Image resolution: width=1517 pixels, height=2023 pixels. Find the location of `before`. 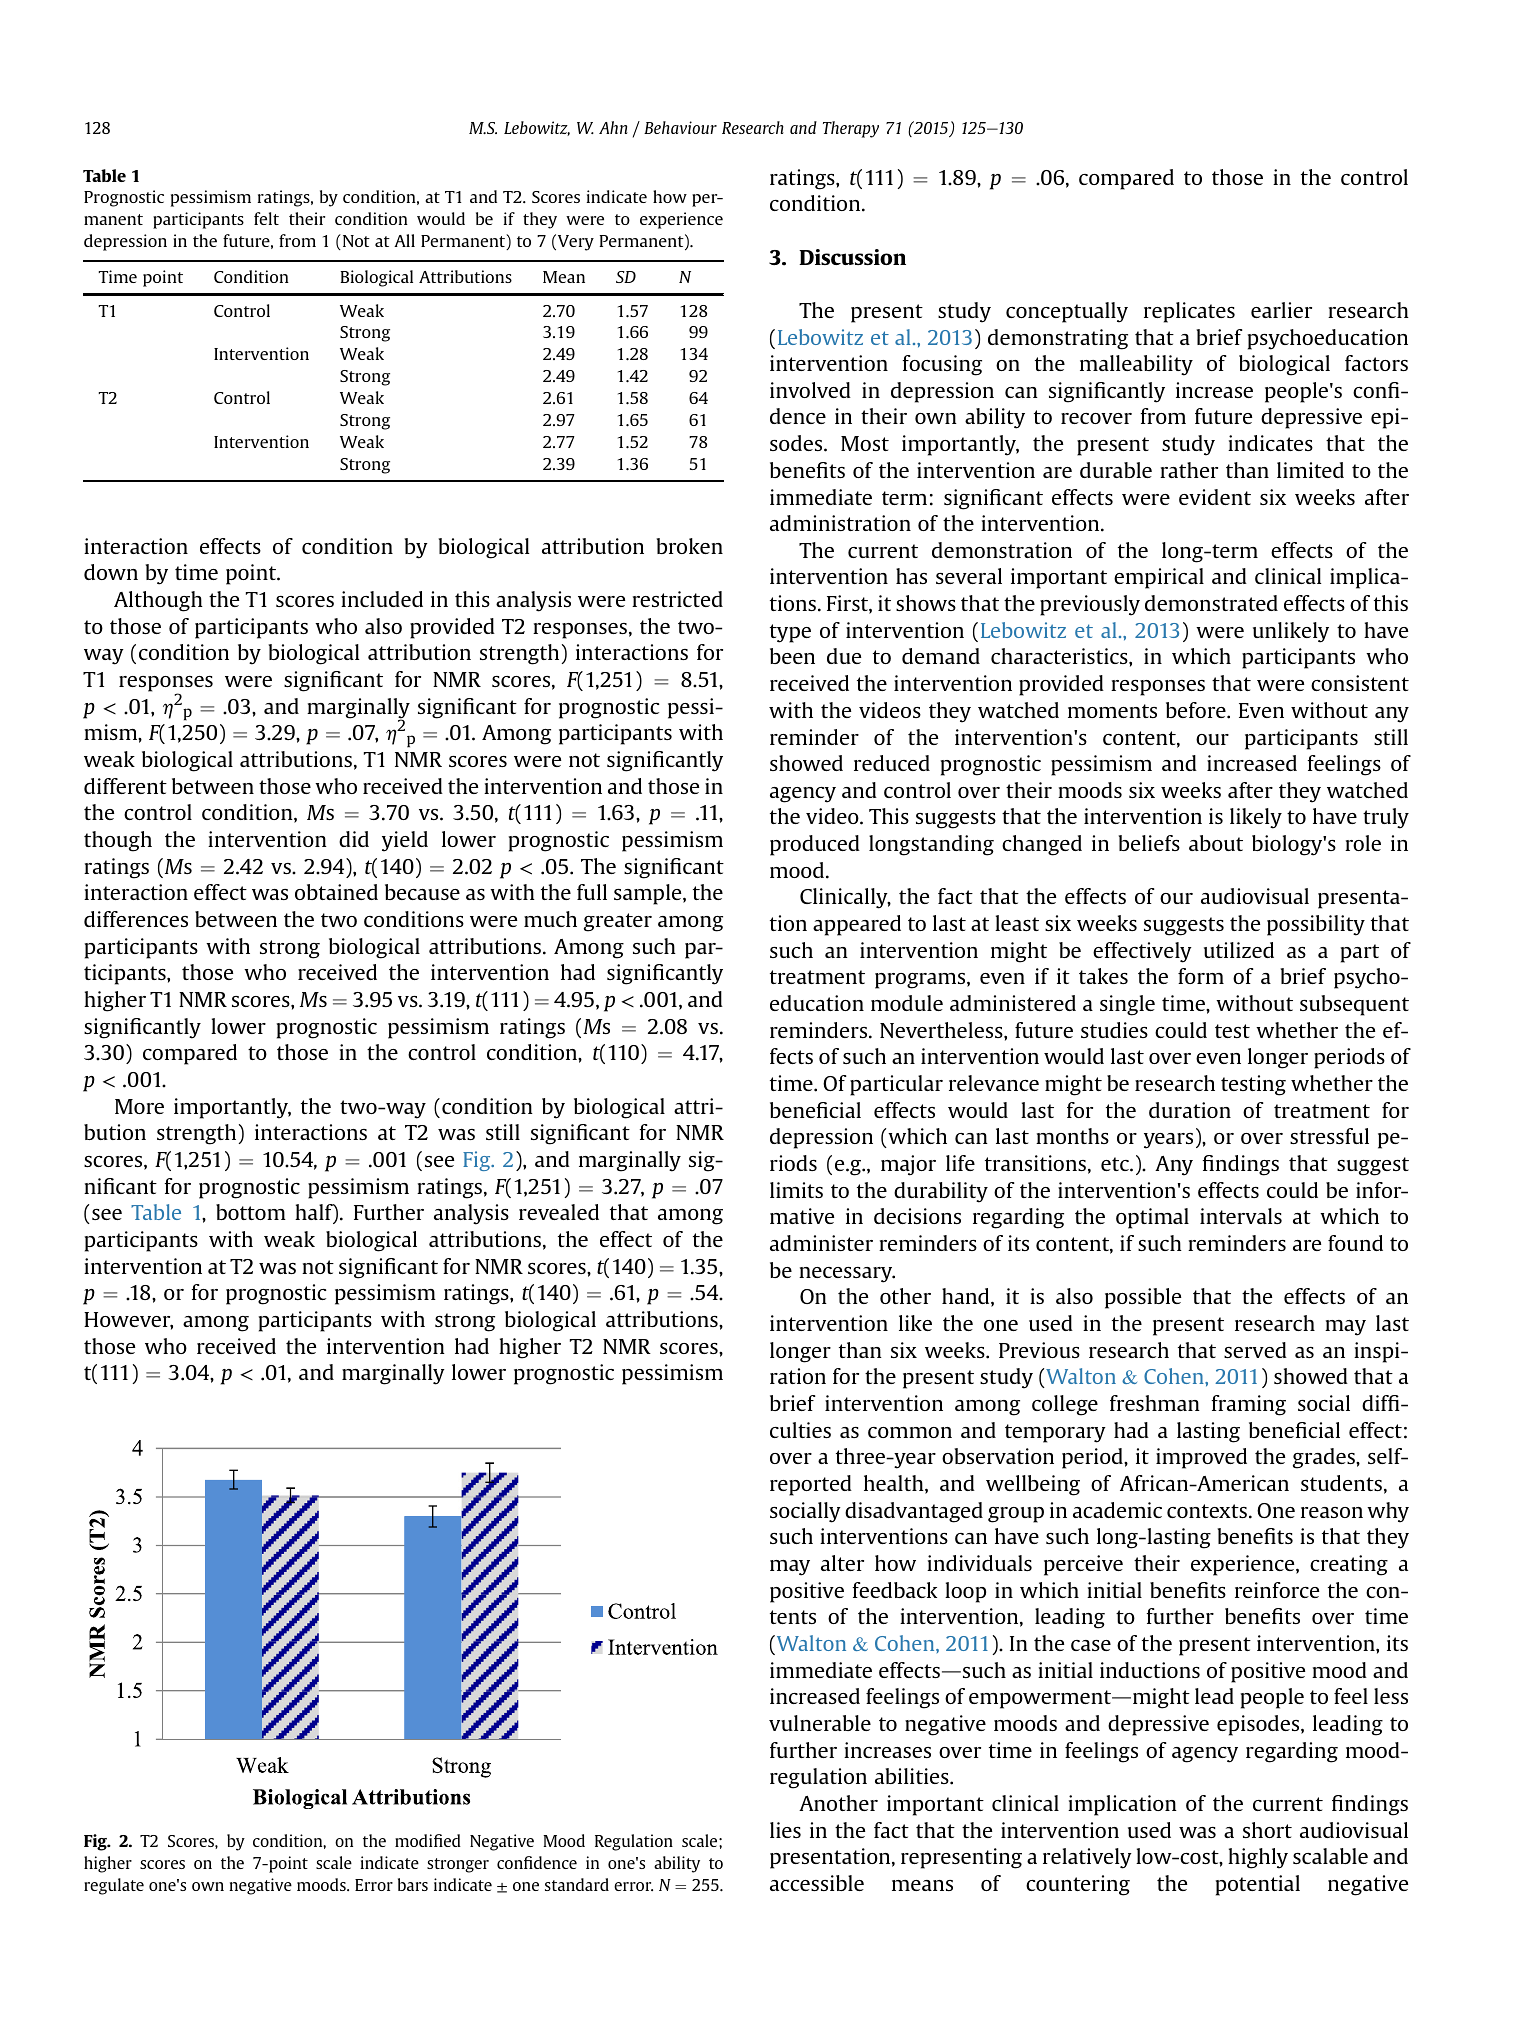

before is located at coordinates (1197, 710).
